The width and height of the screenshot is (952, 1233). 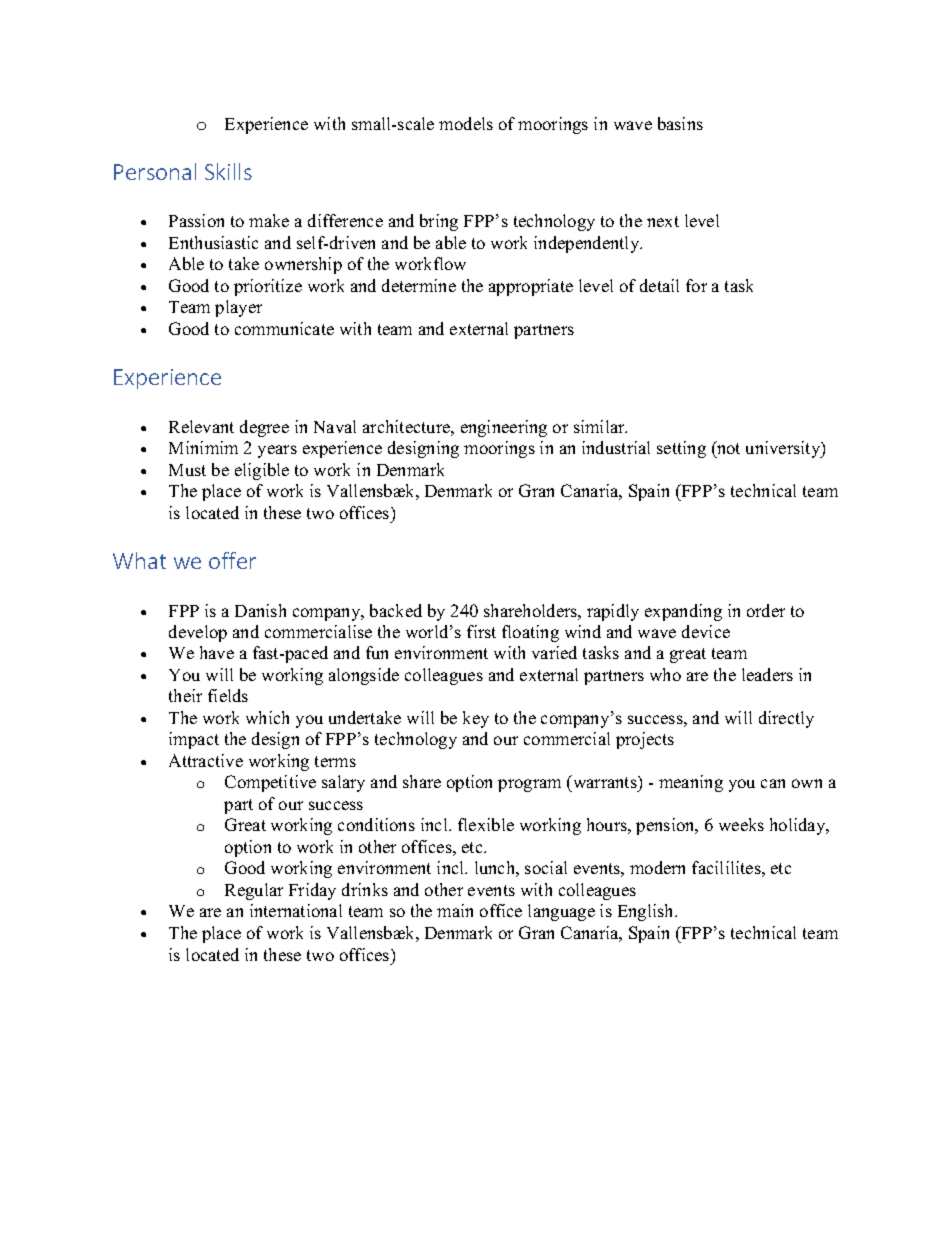 I want to click on engineering, so click(x=504, y=428).
